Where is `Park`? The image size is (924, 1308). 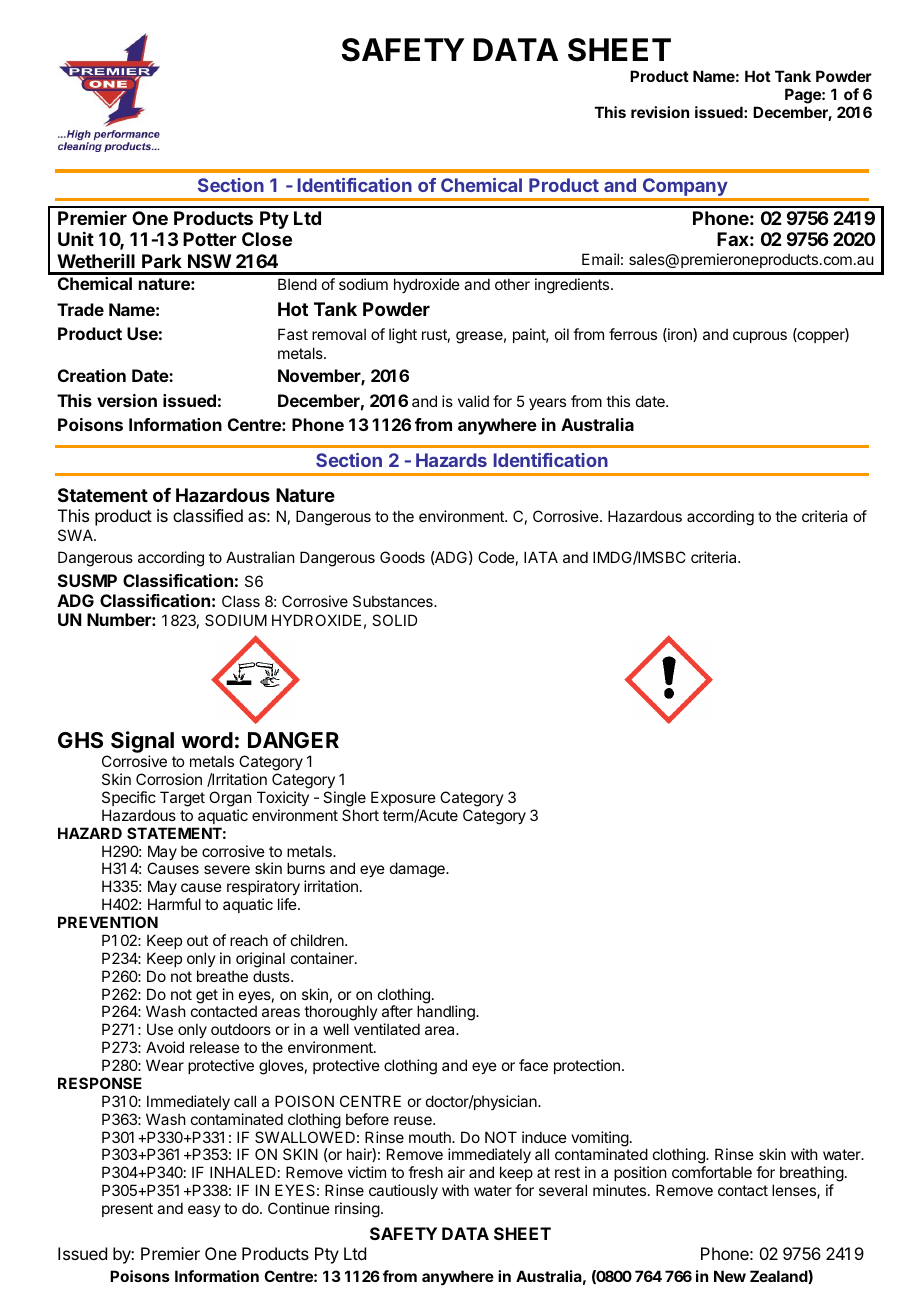
Park is located at coordinates (162, 261).
